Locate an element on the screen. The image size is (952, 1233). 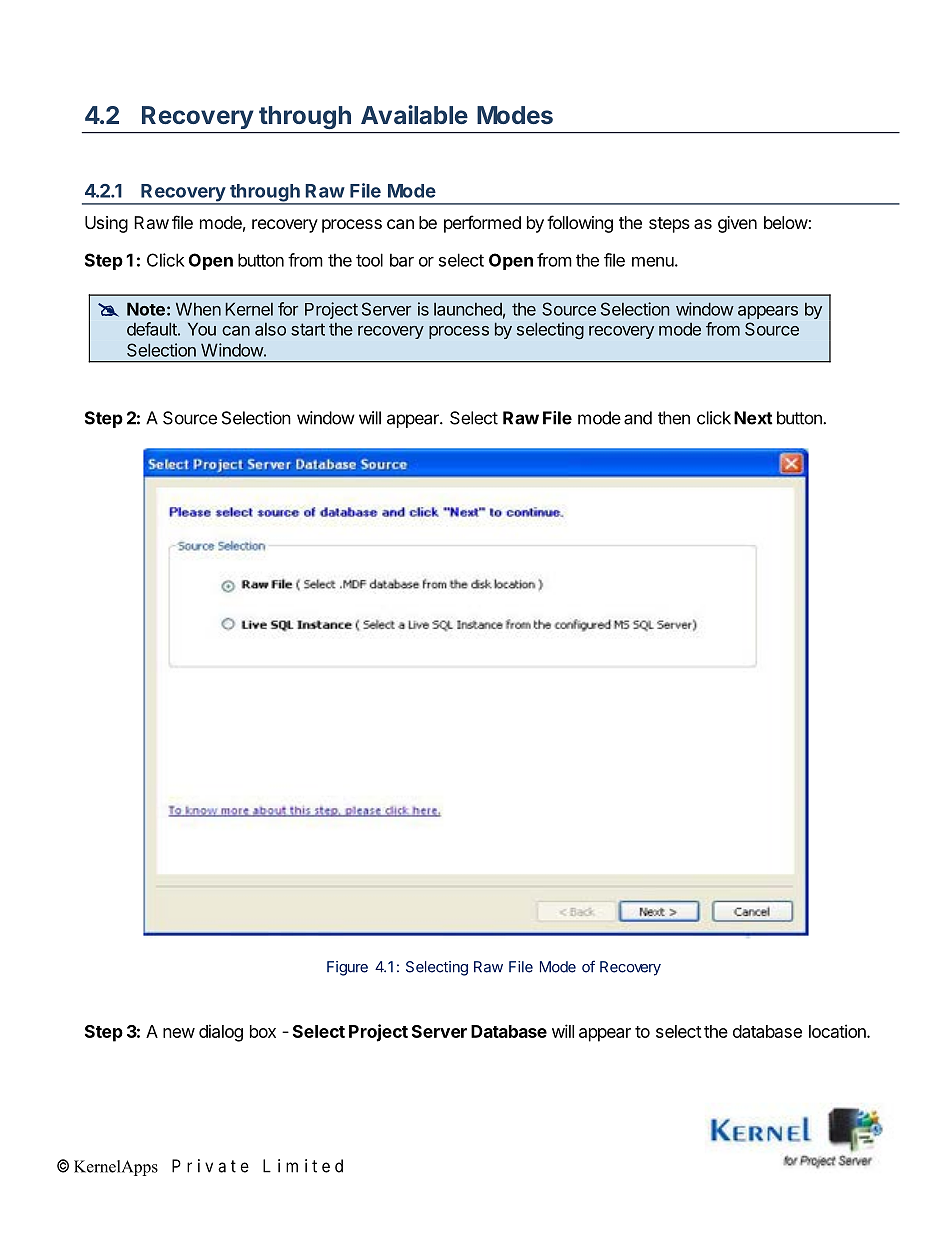
also is located at coordinates (270, 329).
